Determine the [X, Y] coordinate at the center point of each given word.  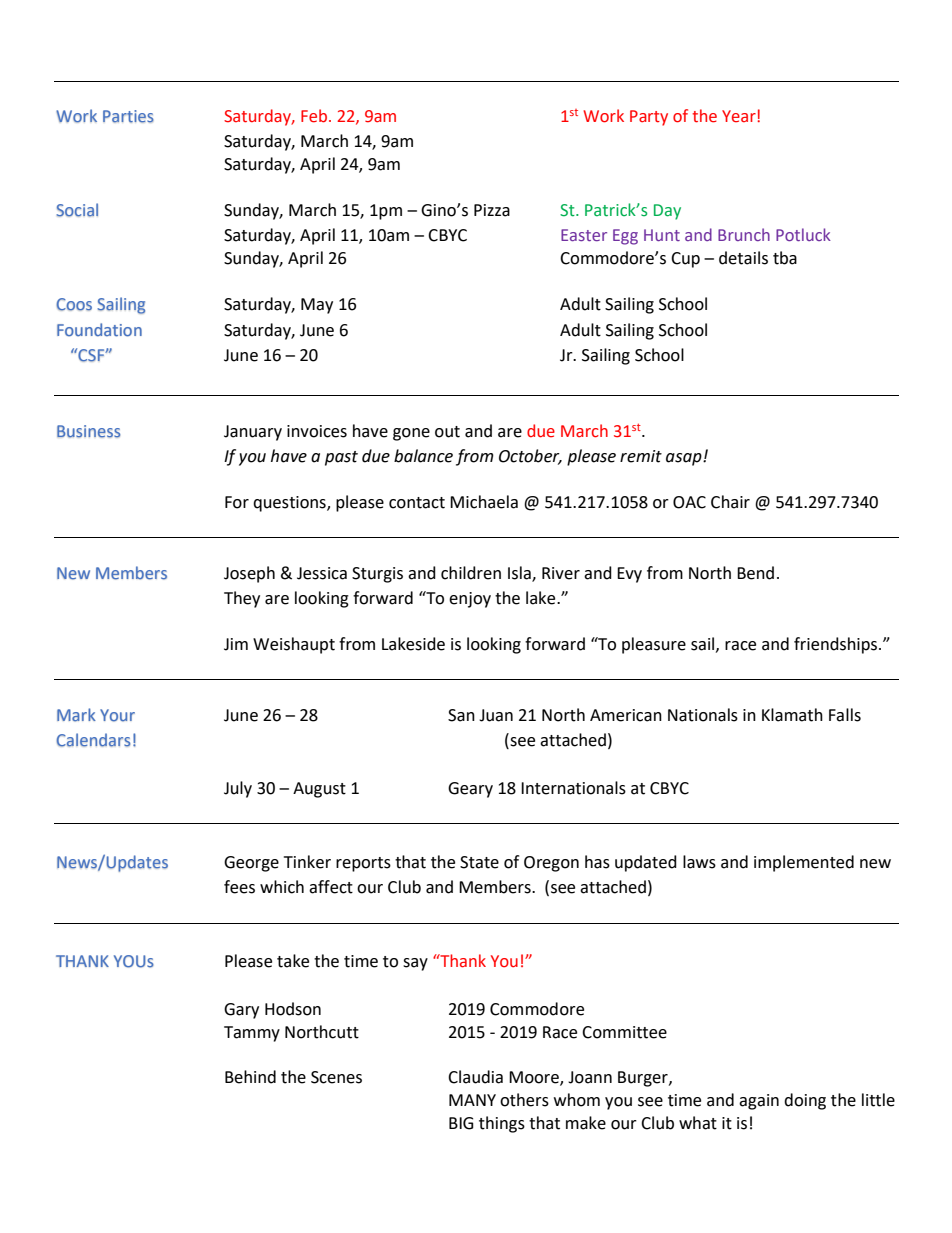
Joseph [249, 574]
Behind [250, 1077]
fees [239, 887]
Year [740, 116]
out [447, 432]
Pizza [492, 210]
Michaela [484, 502]
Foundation [99, 330]
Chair [730, 502]
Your [117, 715]
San [461, 715]
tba [785, 258]
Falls [845, 715]
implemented [804, 863]
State [479, 862]
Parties [128, 116]
